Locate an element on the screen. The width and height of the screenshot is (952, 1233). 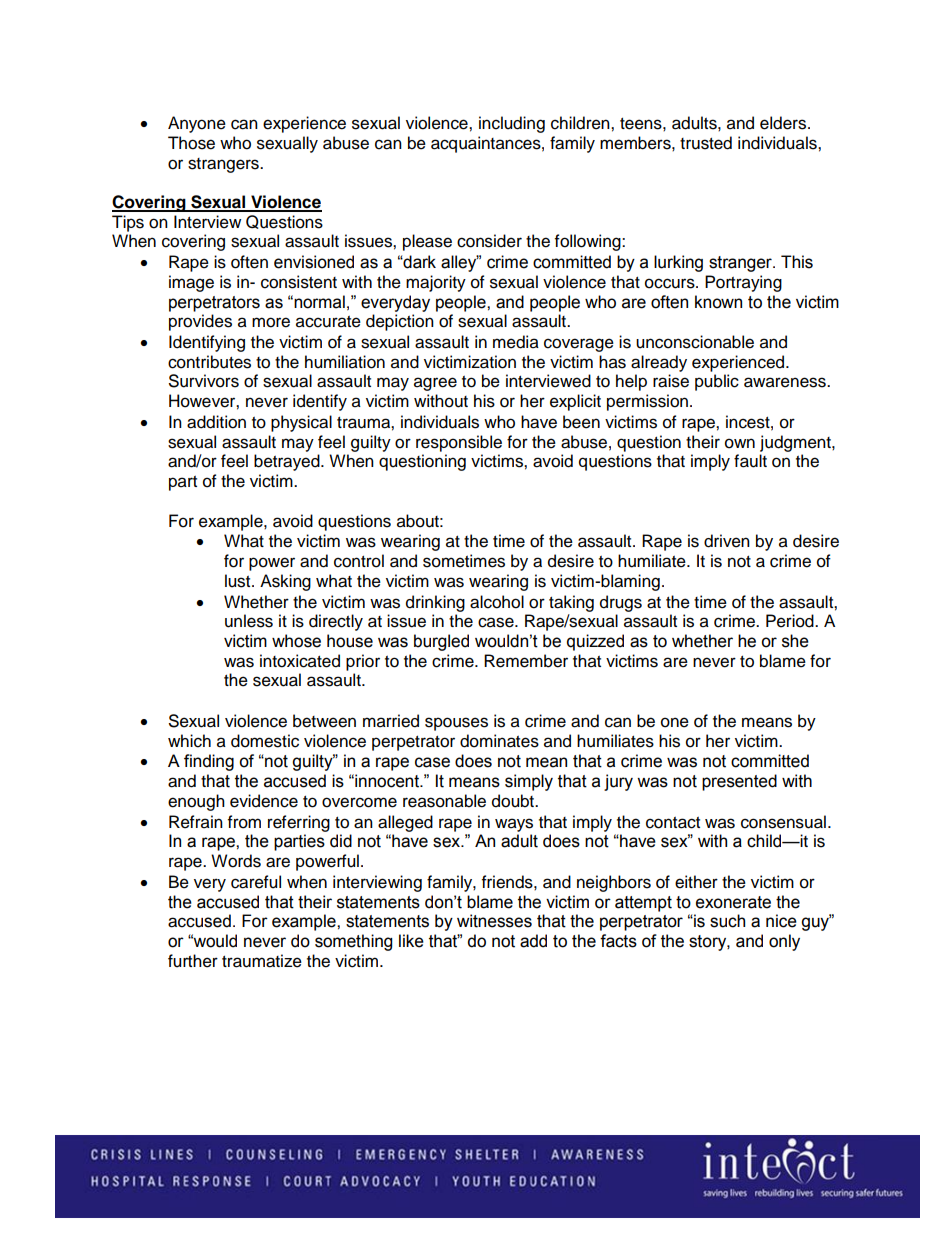
trusted is located at coordinates (706, 143).
